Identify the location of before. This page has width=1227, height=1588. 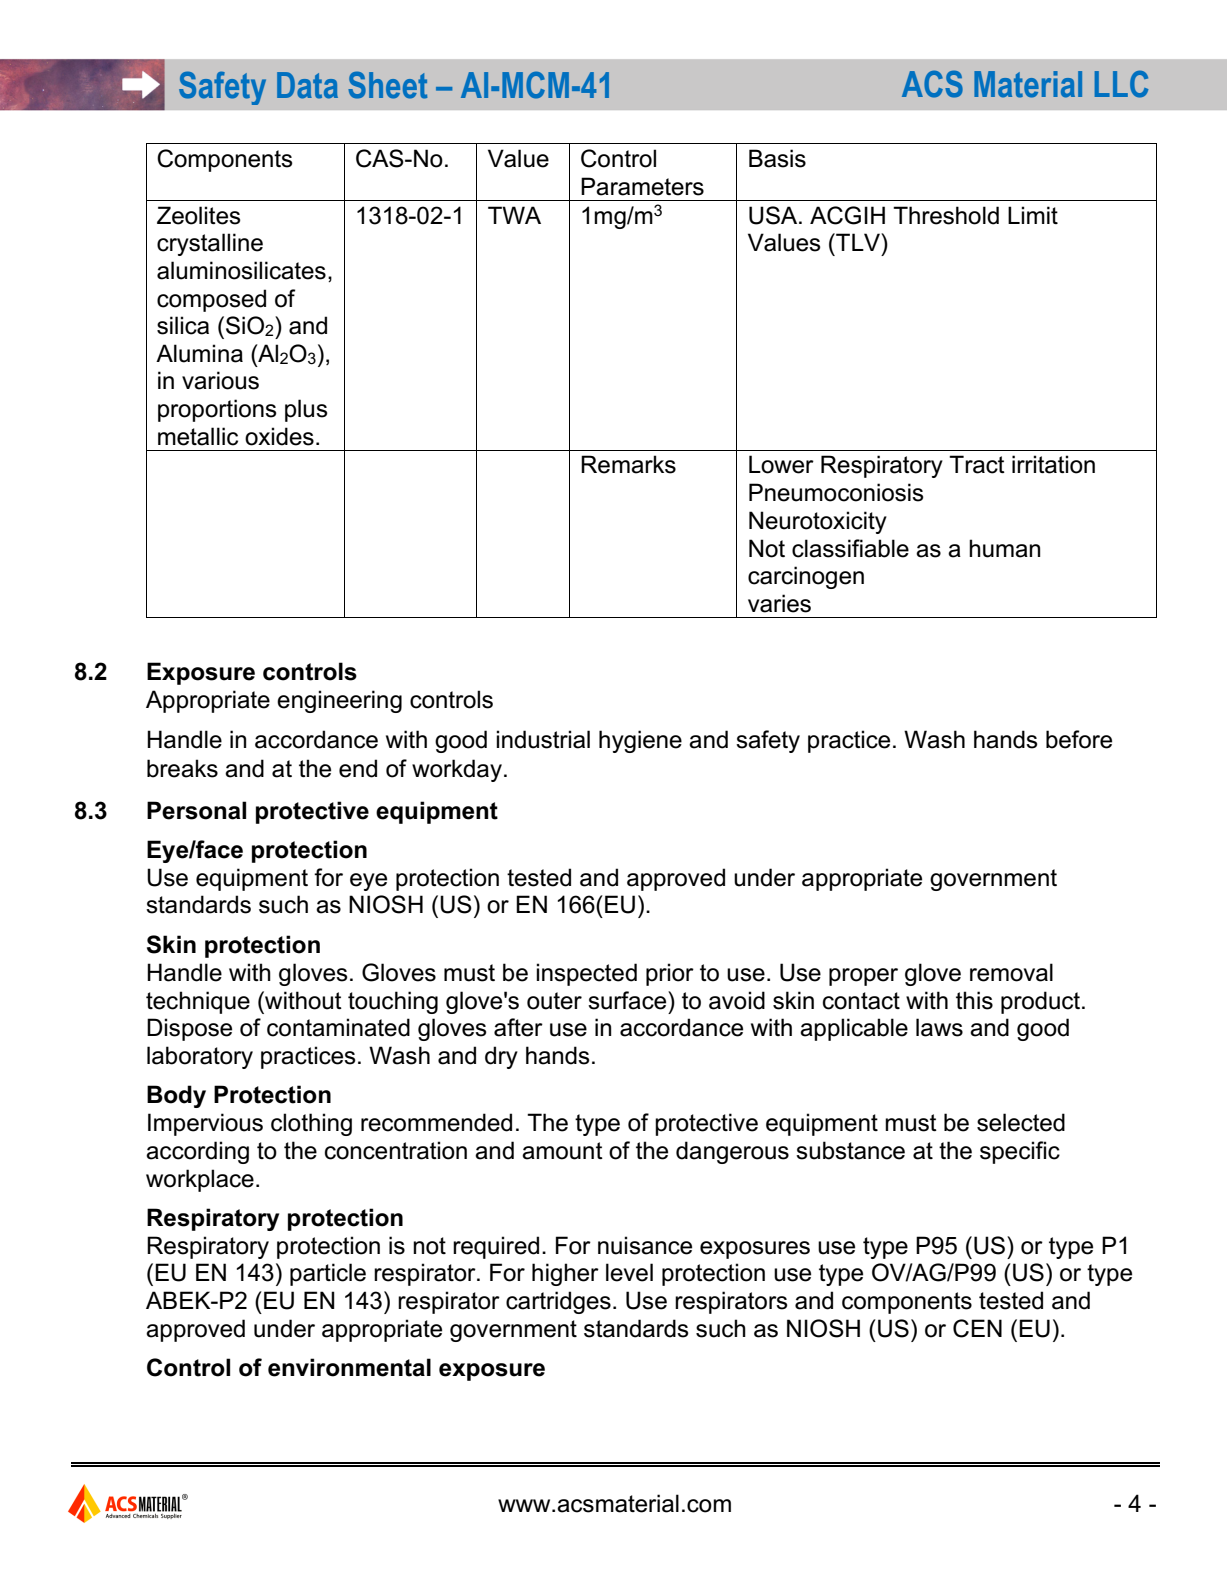
(1079, 739).
